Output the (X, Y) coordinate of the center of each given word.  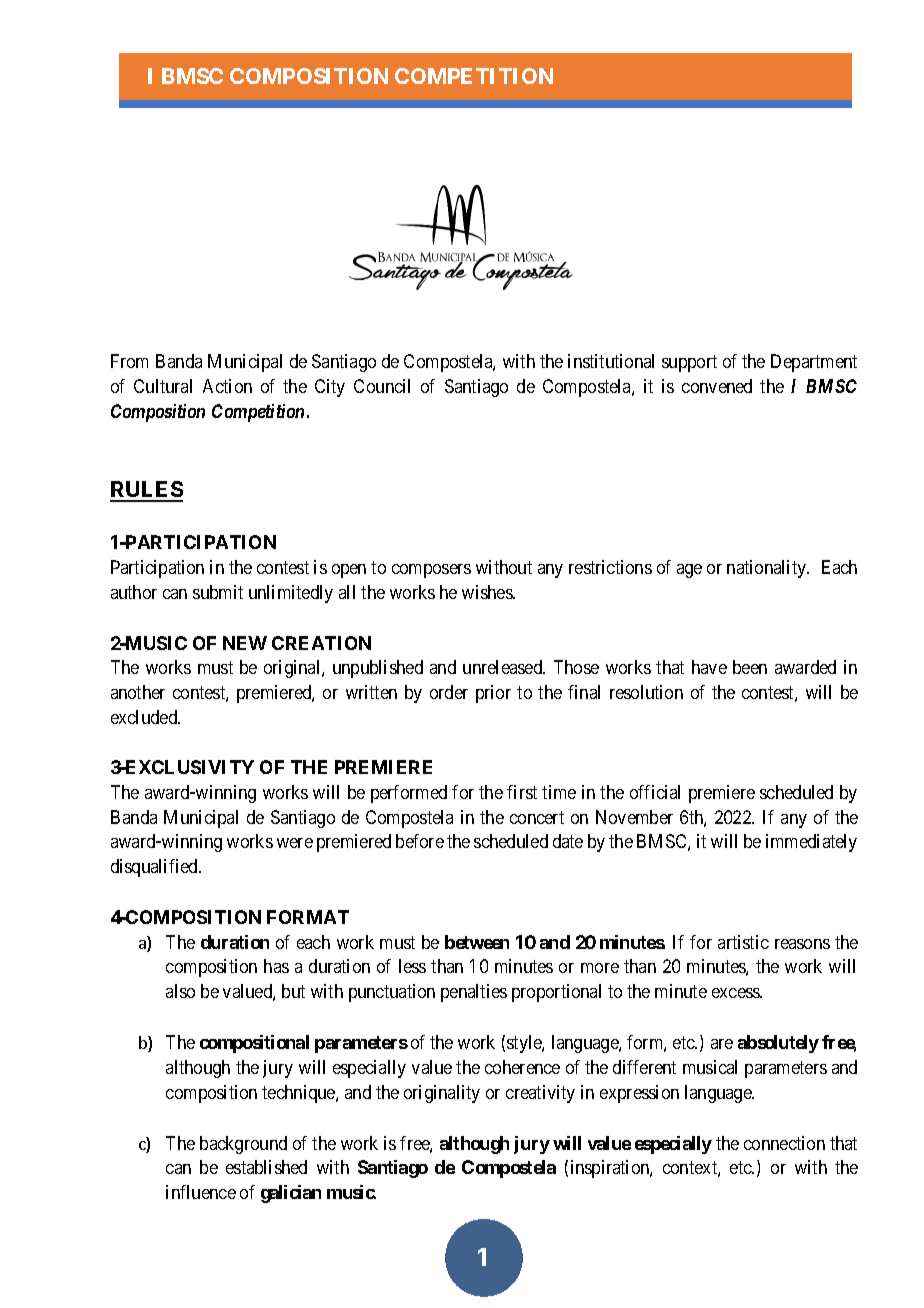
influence (201, 1192)
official (655, 792)
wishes (488, 592)
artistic (743, 942)
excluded (145, 717)
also (180, 991)
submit (218, 592)
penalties (474, 993)
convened (717, 386)
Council (382, 386)
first (522, 792)
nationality (768, 569)
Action (227, 386)
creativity (540, 1094)
